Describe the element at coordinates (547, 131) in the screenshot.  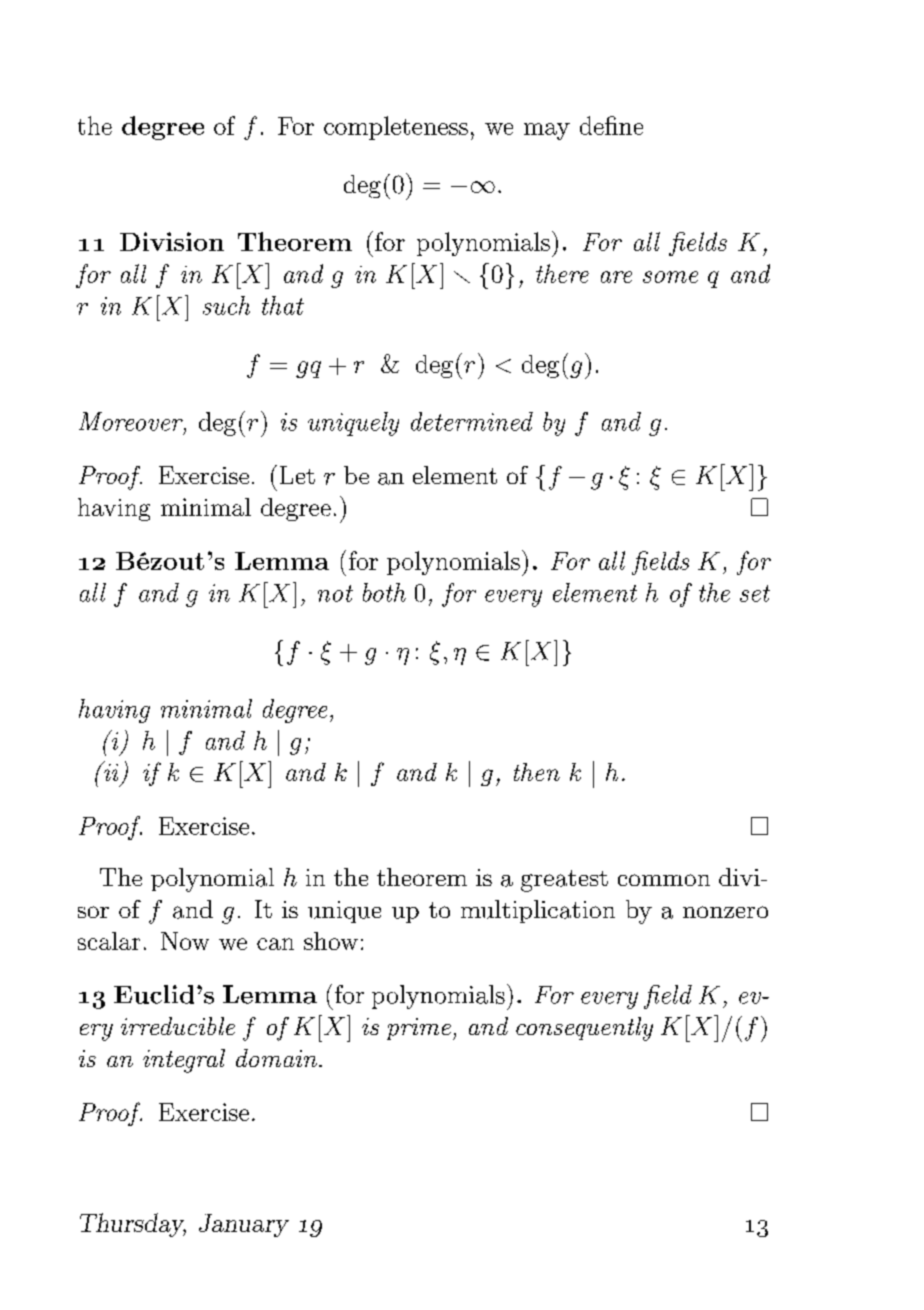
I see `may` at that location.
